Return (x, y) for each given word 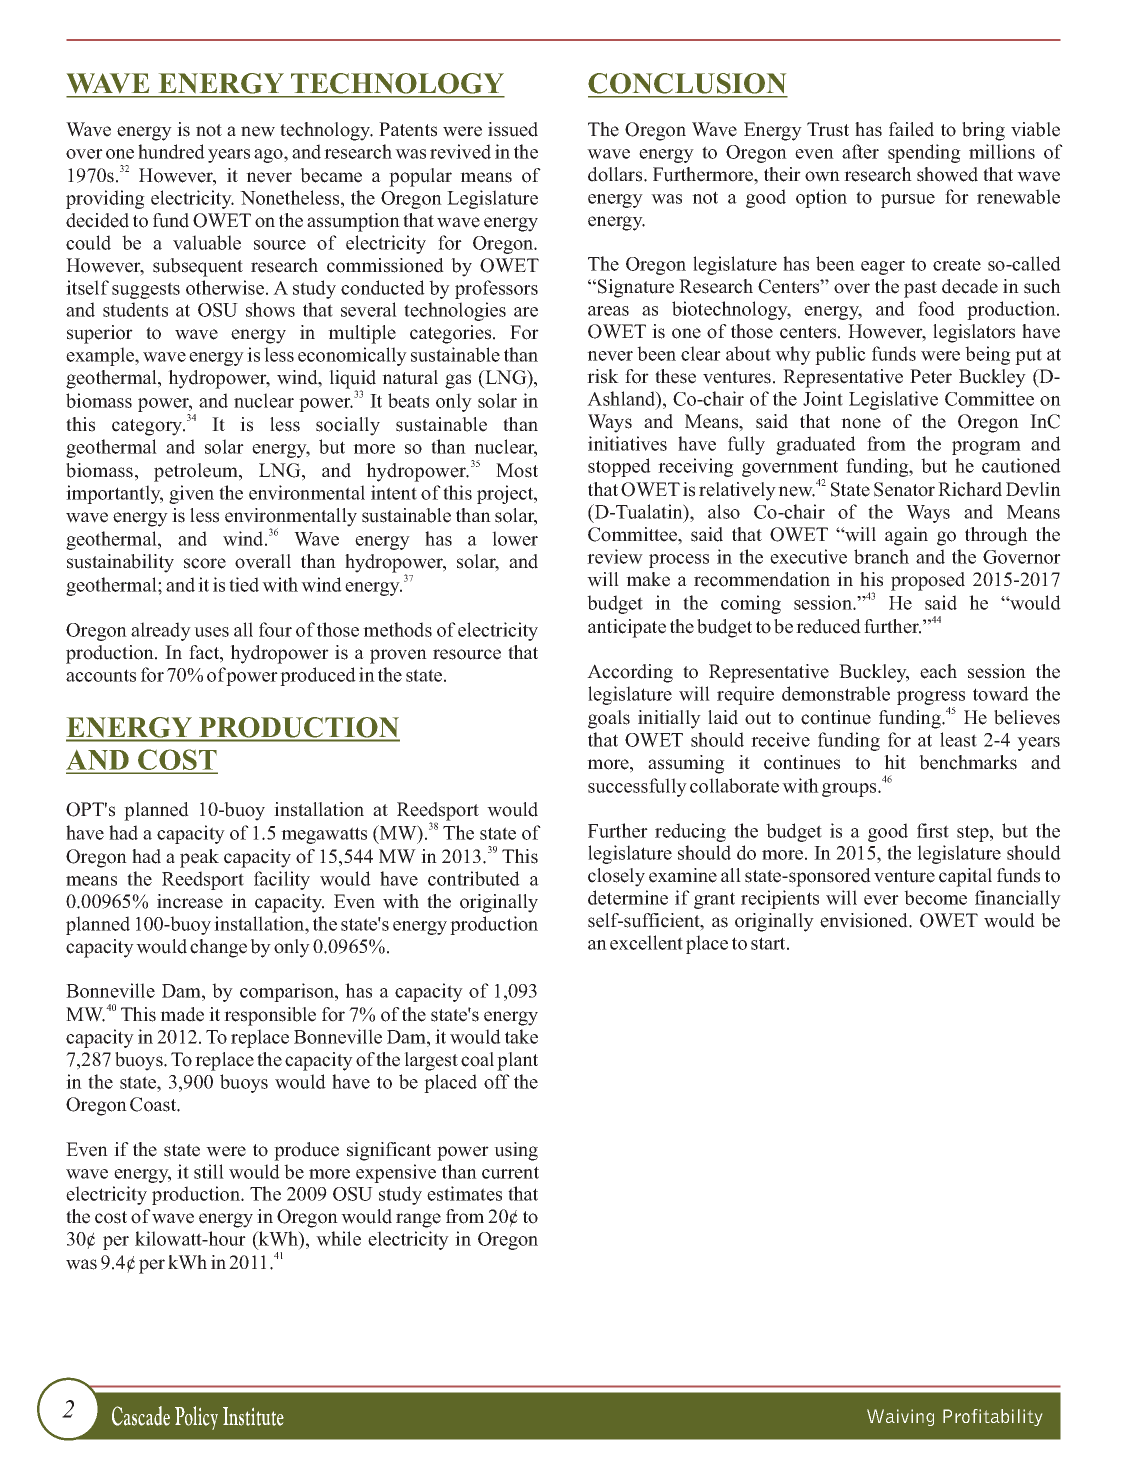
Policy (196, 1418)
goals (609, 719)
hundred (171, 151)
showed (947, 174)
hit (895, 762)
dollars (616, 174)
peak (199, 858)
